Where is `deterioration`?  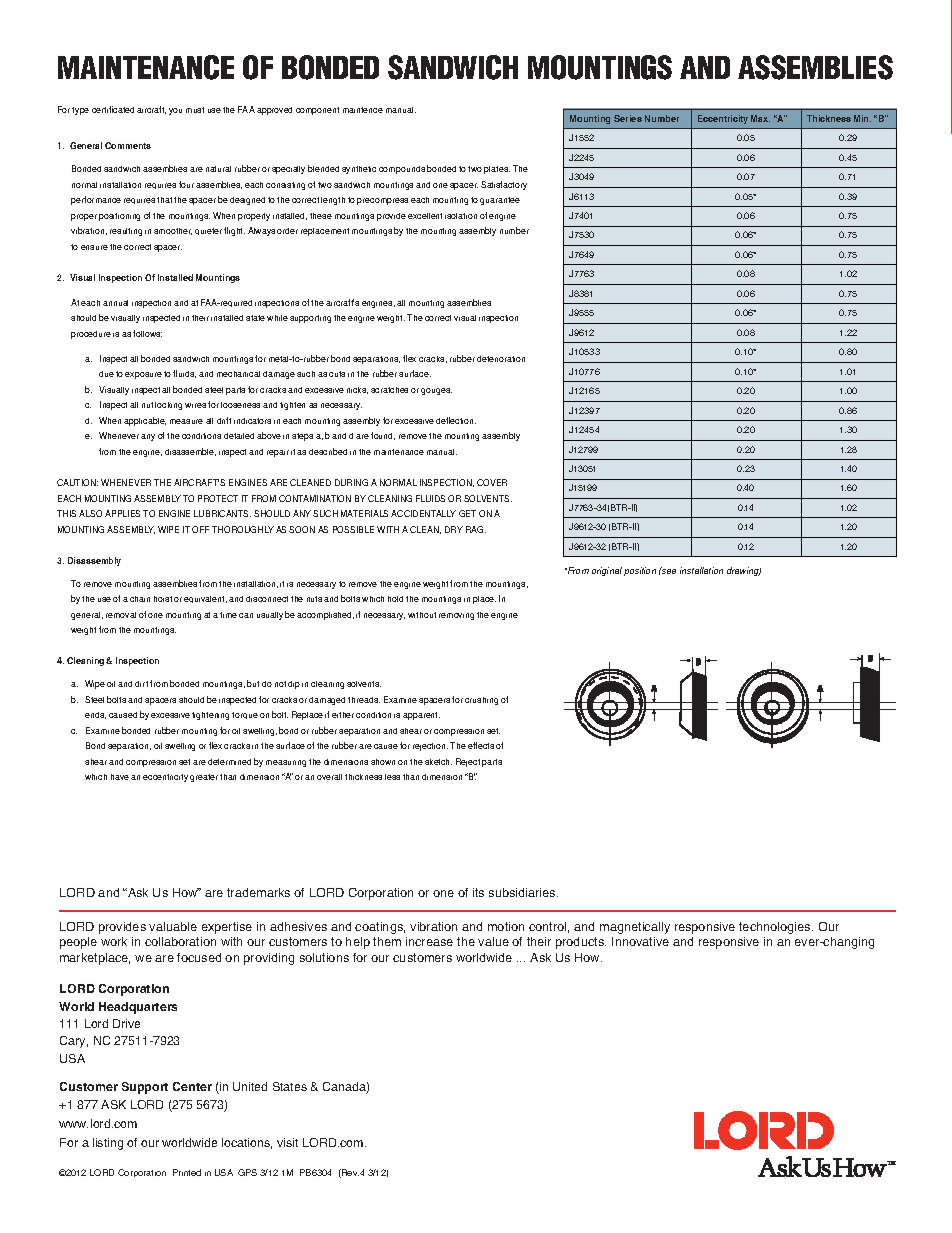
deterioration is located at coordinates (501, 359).
